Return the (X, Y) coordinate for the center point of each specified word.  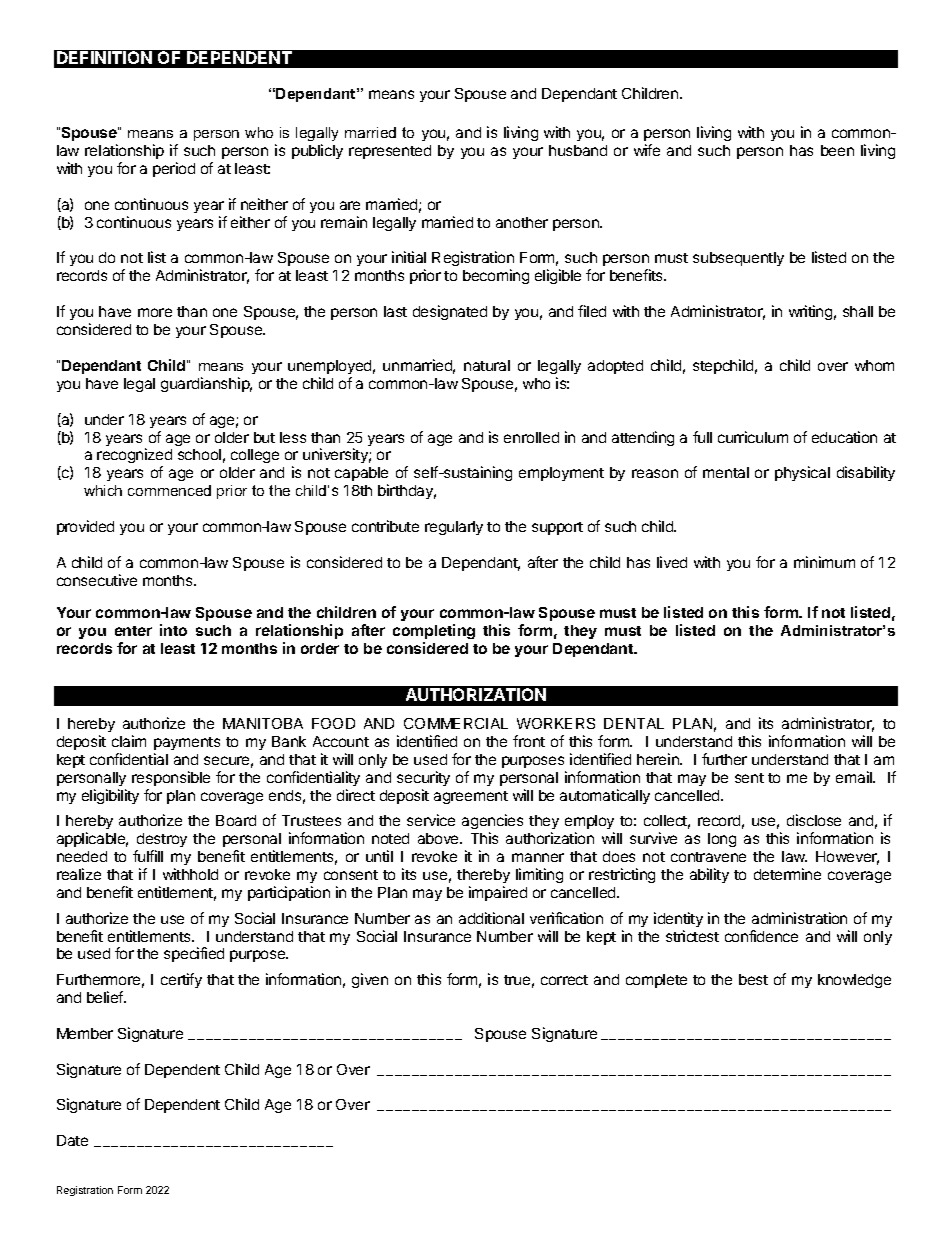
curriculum (753, 437)
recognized (134, 457)
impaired (498, 893)
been (837, 150)
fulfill (148, 856)
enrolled (531, 437)
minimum (824, 562)
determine (787, 874)
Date (72, 1140)
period (174, 169)
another (522, 222)
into (173, 630)
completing (434, 631)
